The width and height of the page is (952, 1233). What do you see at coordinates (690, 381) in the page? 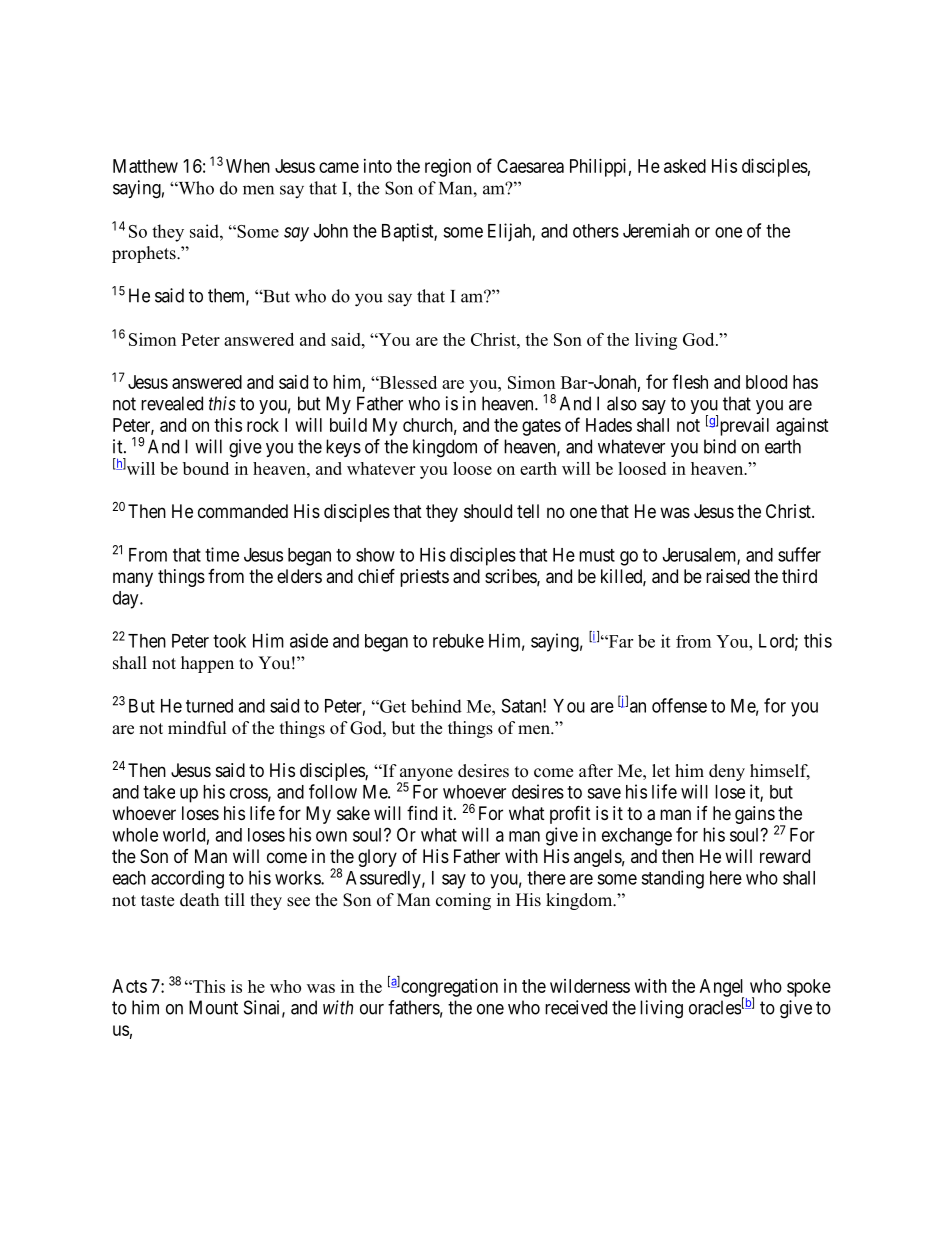
I see `flesh` at bounding box center [690, 381].
